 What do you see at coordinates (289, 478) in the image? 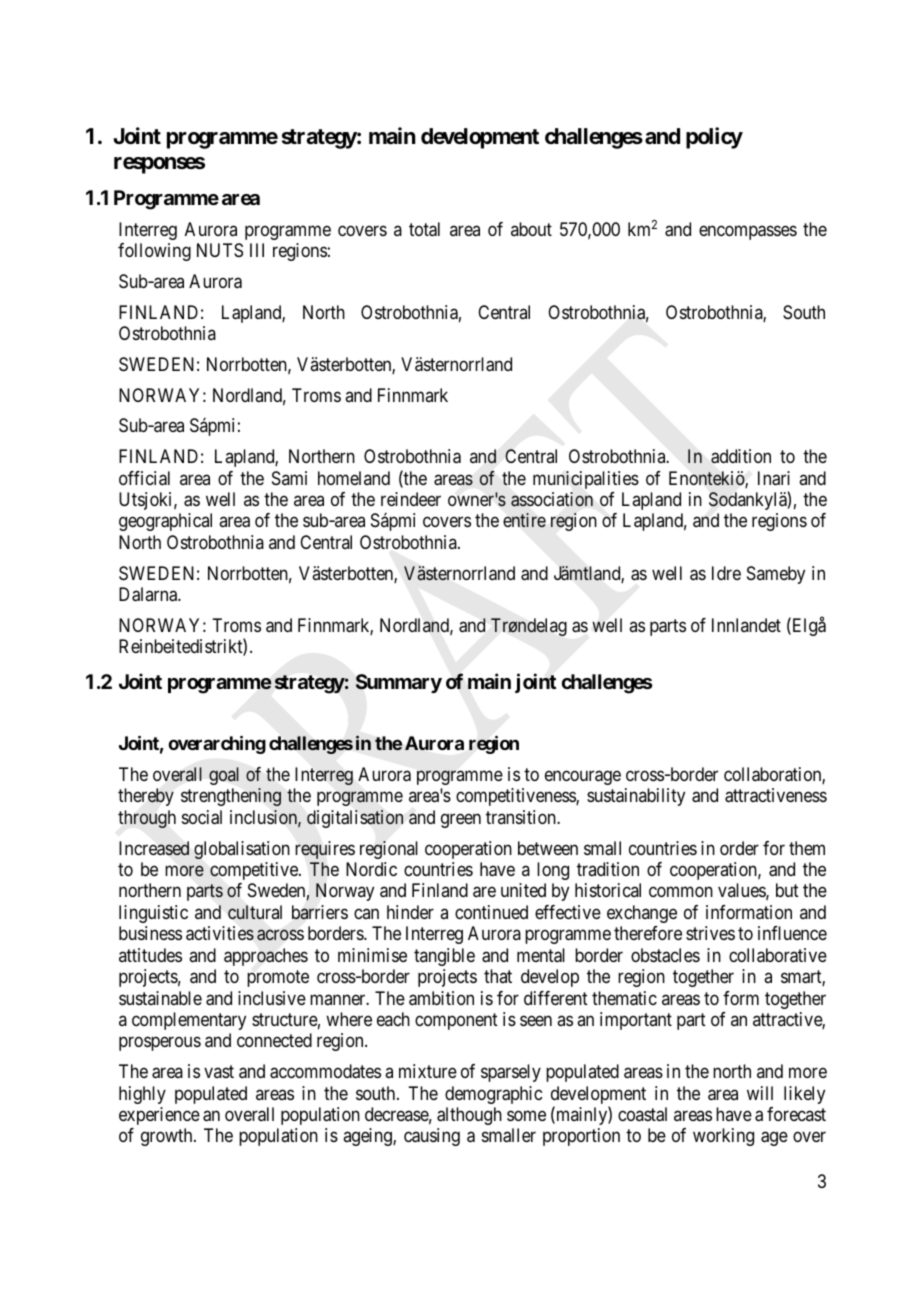
I see `Sami` at bounding box center [289, 478].
